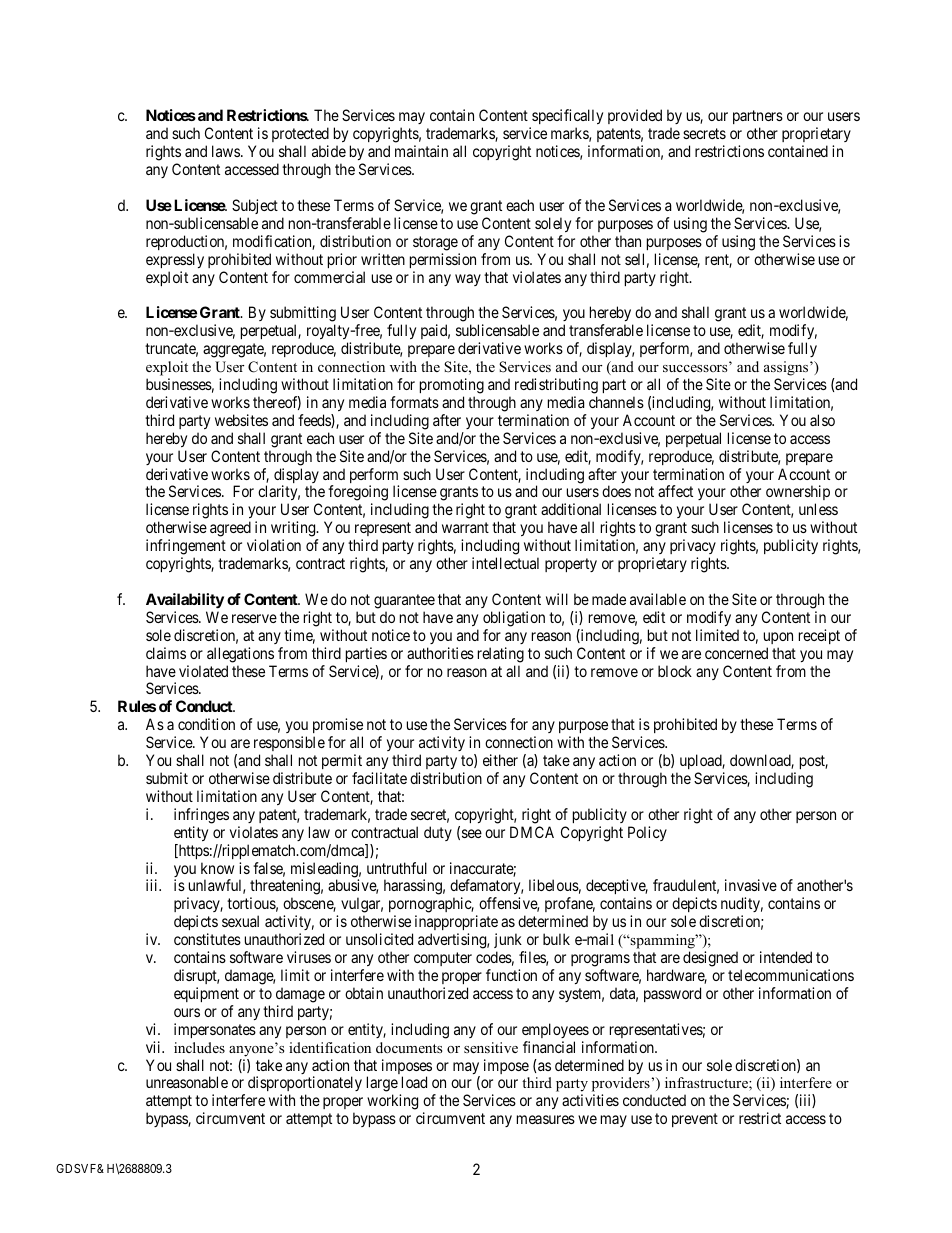  What do you see at coordinates (230, 529) in the document?
I see `agreed` at bounding box center [230, 529].
